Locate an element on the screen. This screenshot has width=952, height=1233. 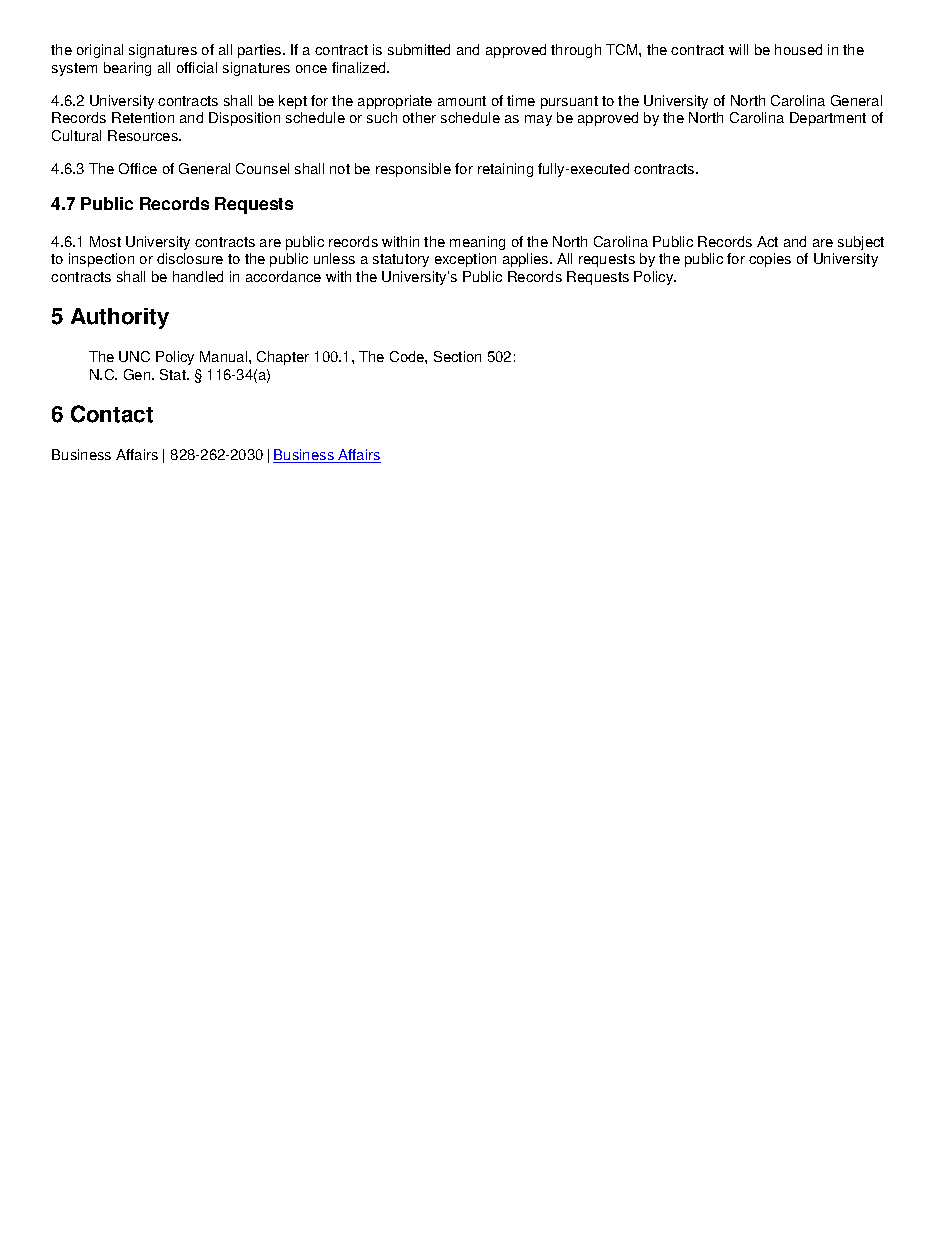
Section is located at coordinates (457, 356).
